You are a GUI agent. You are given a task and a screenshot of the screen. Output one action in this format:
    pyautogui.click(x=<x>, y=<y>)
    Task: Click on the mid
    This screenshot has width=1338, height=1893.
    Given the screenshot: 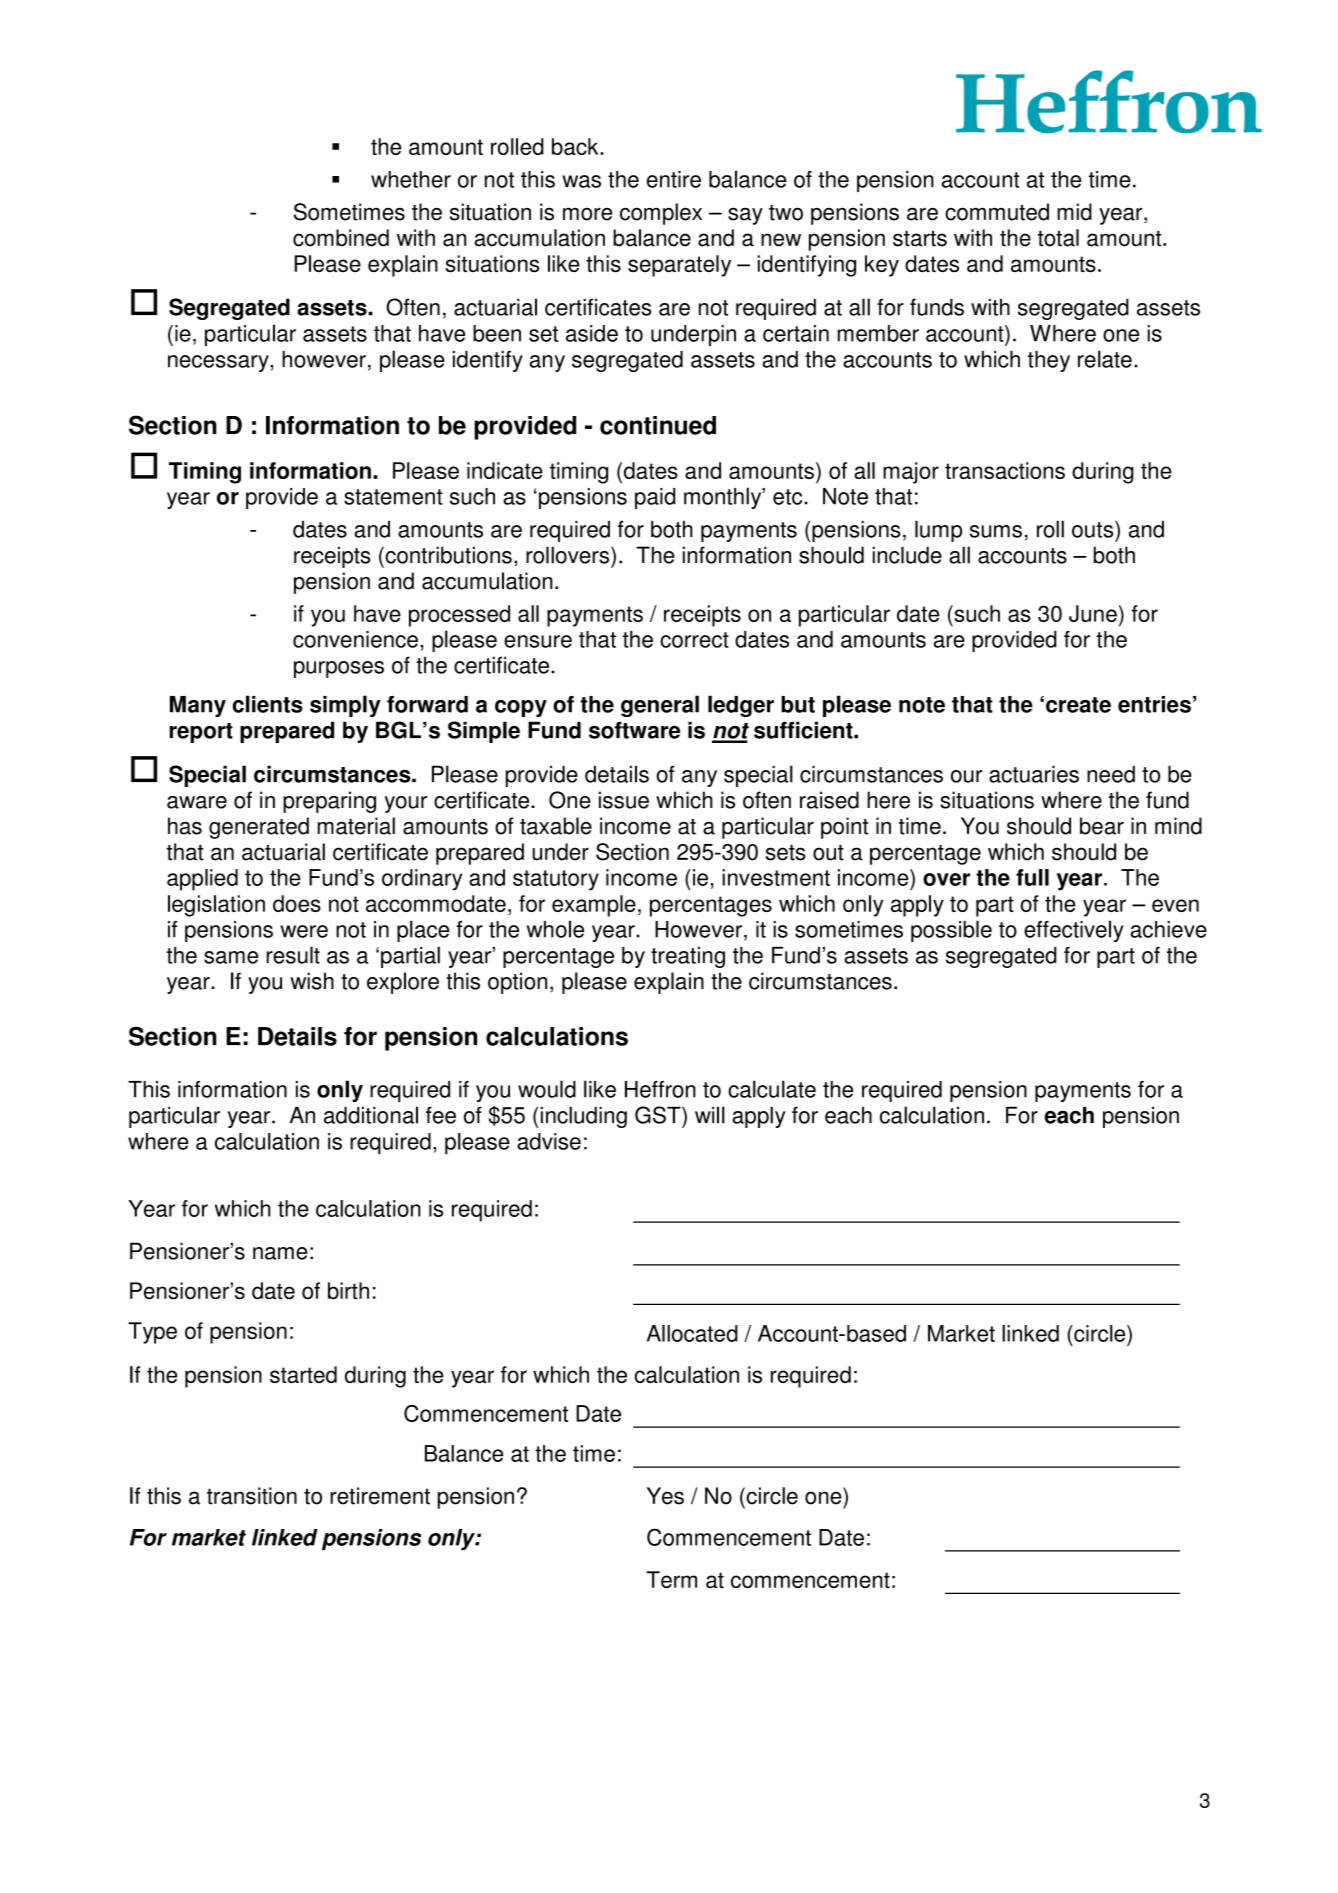 What is the action you would take?
    pyautogui.click(x=1074, y=212)
